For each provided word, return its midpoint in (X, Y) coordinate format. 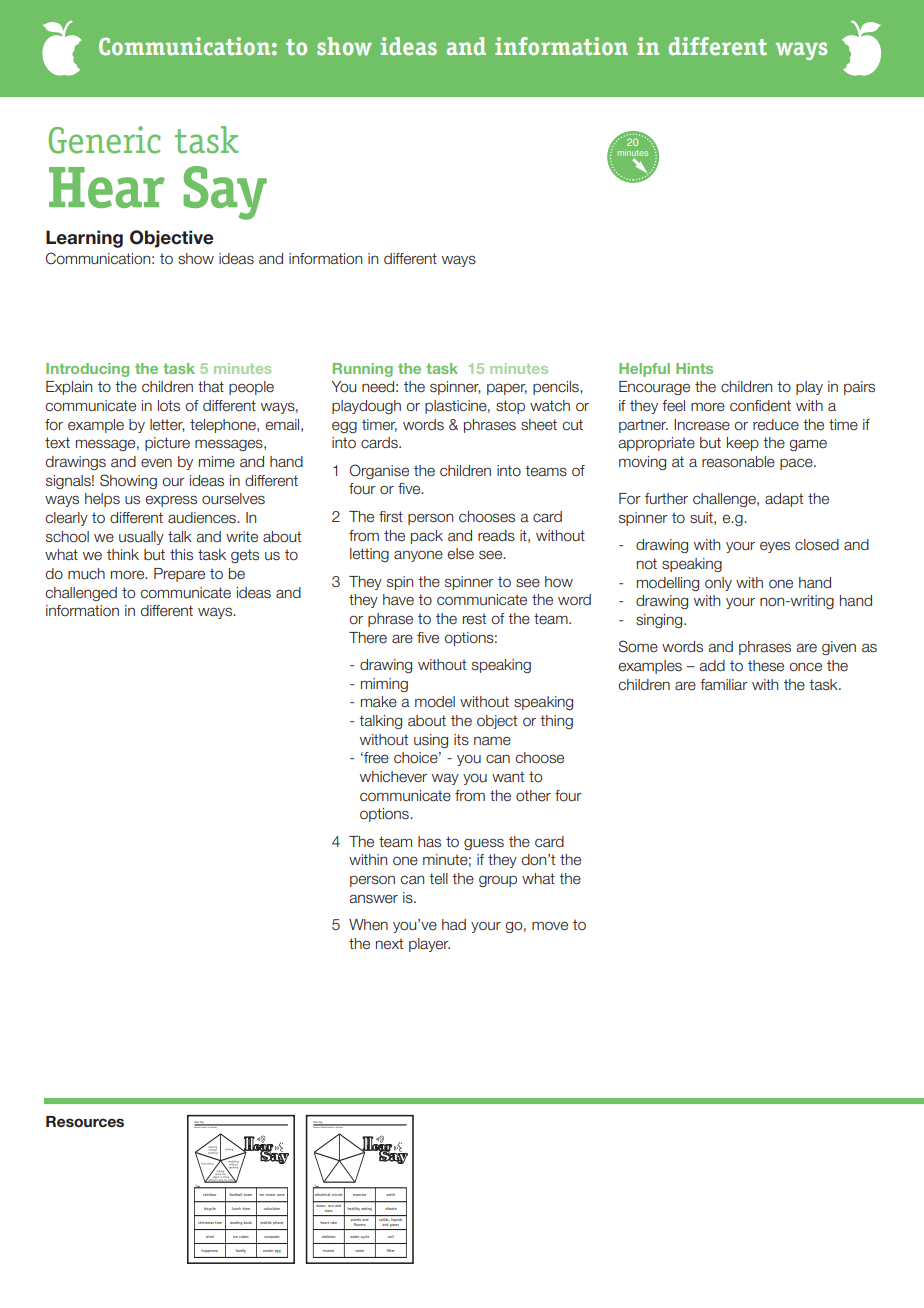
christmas (206, 1222)
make (379, 702)
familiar (724, 684)
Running (363, 370)
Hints (694, 368)
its (461, 739)
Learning (84, 239)
